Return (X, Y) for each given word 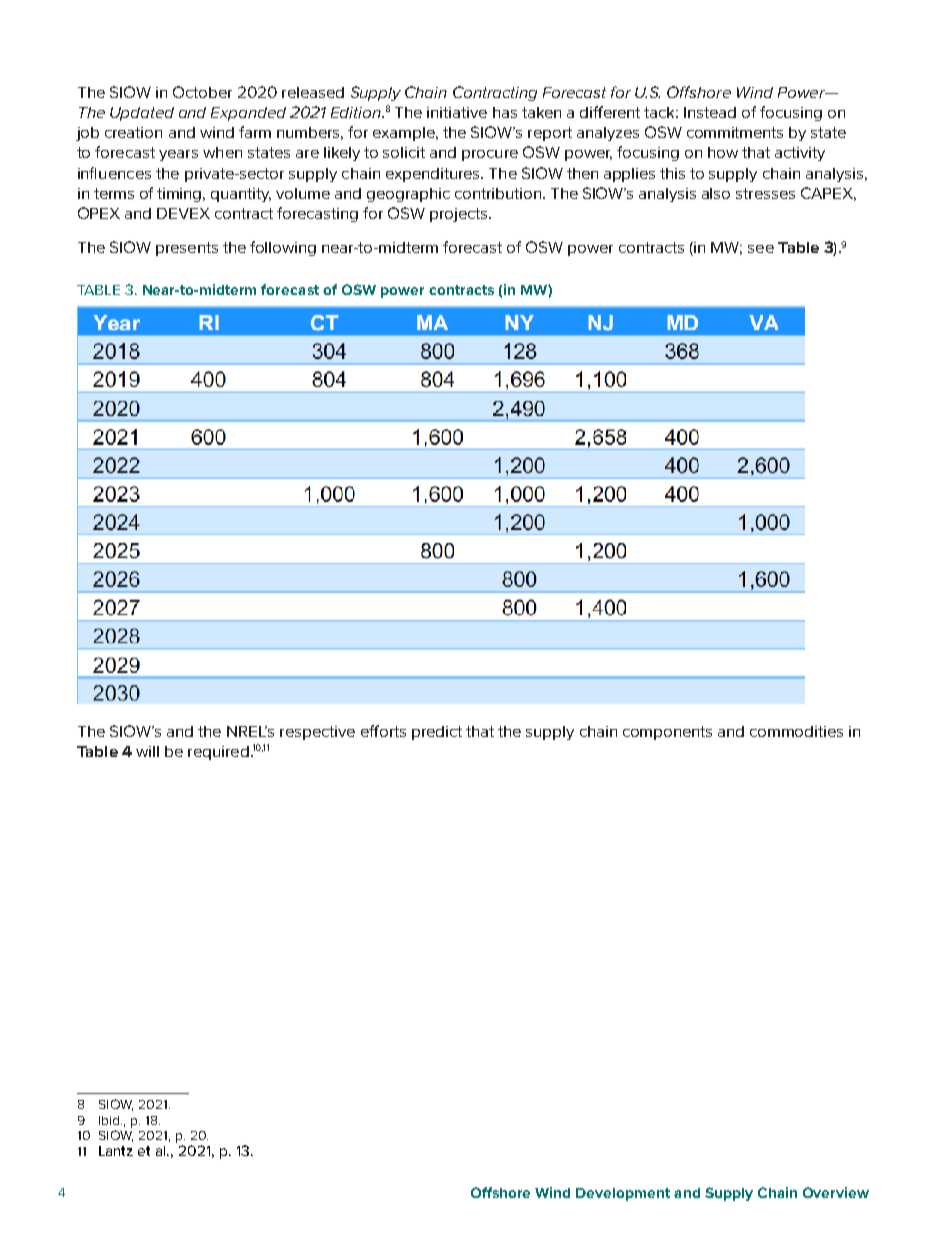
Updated (142, 114)
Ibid (110, 1120)
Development (623, 1194)
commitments (735, 132)
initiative (457, 112)
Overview (836, 1192)
